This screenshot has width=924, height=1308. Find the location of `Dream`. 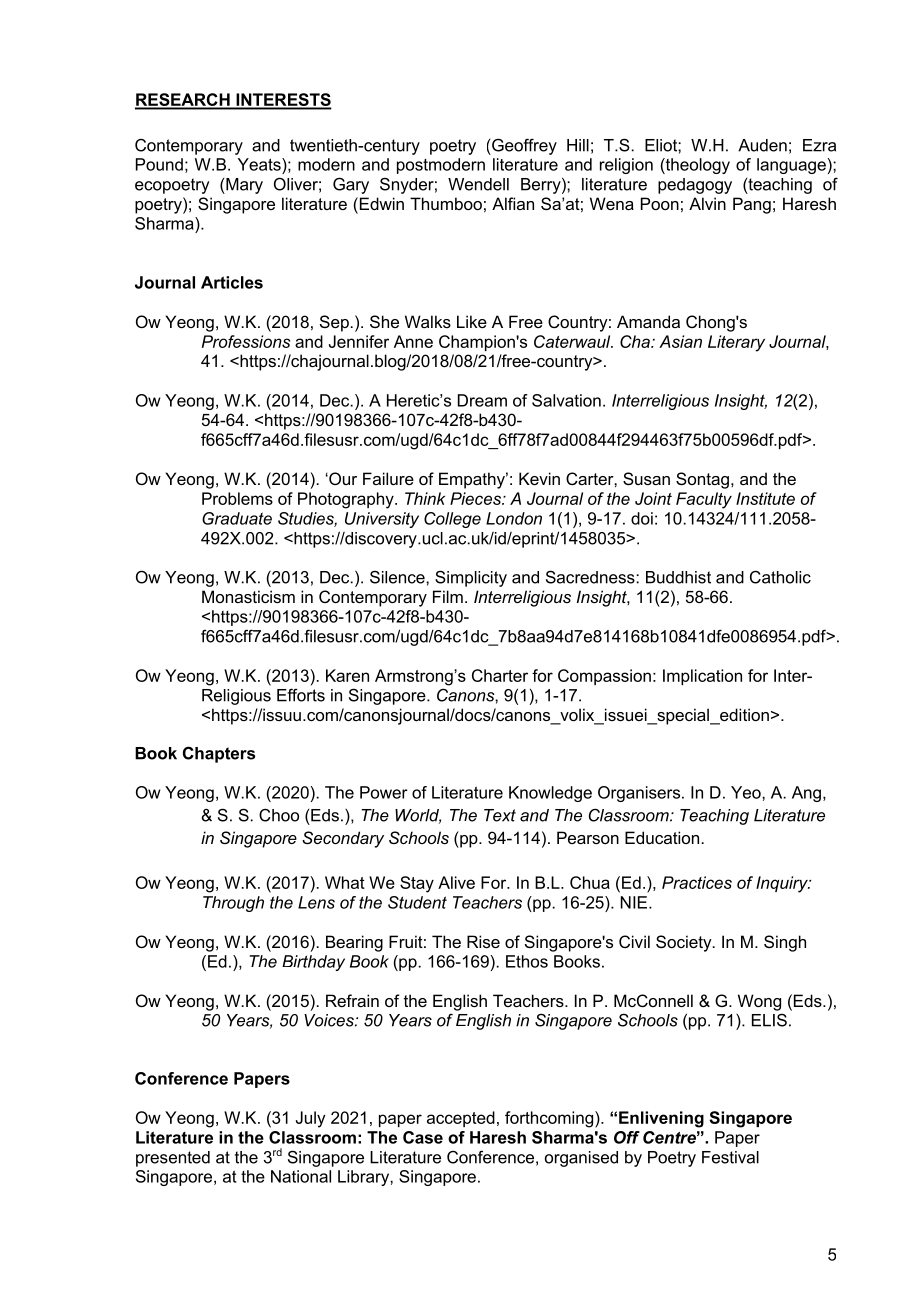

Dream is located at coordinates (482, 400).
